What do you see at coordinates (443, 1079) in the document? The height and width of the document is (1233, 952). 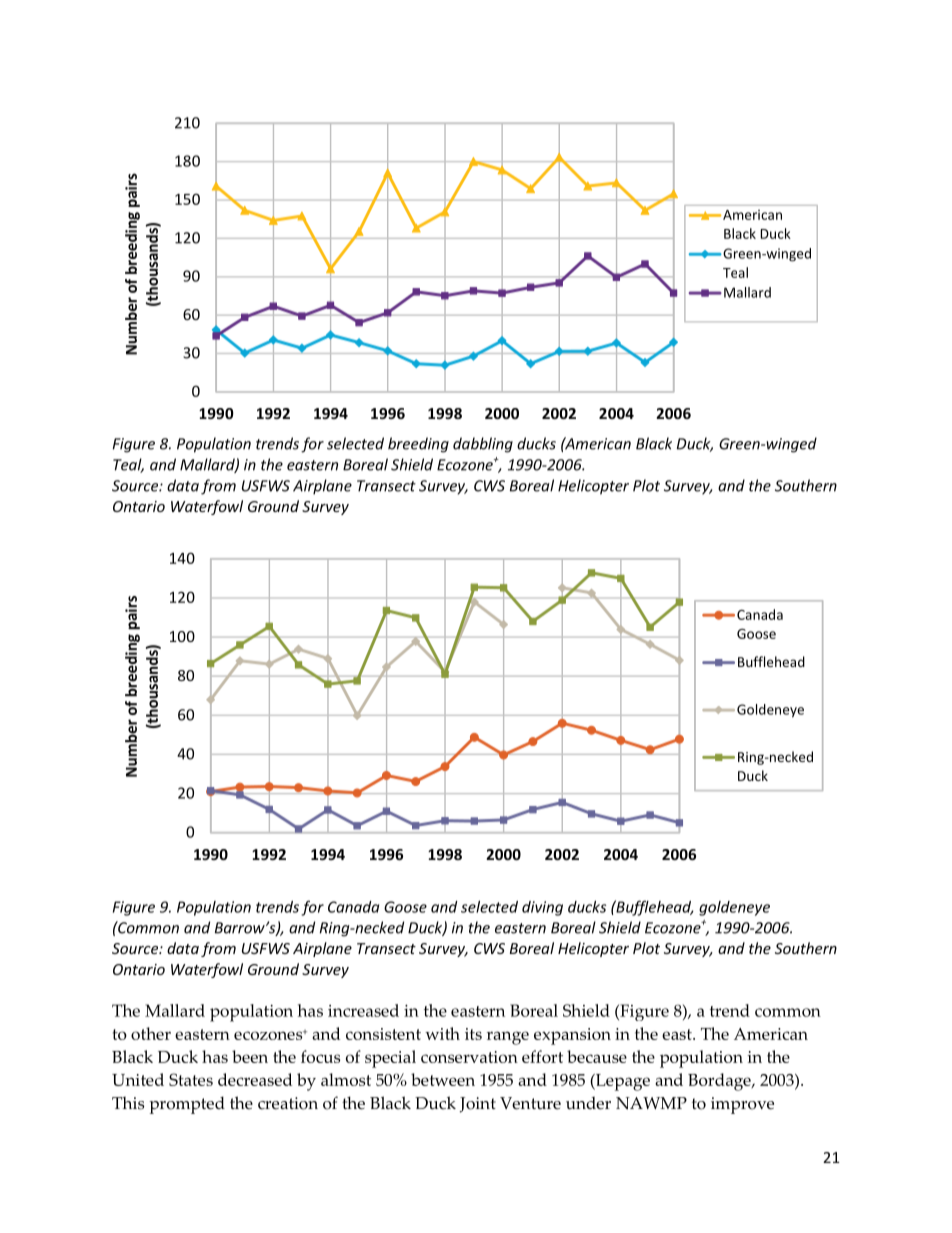 I see `between` at bounding box center [443, 1079].
